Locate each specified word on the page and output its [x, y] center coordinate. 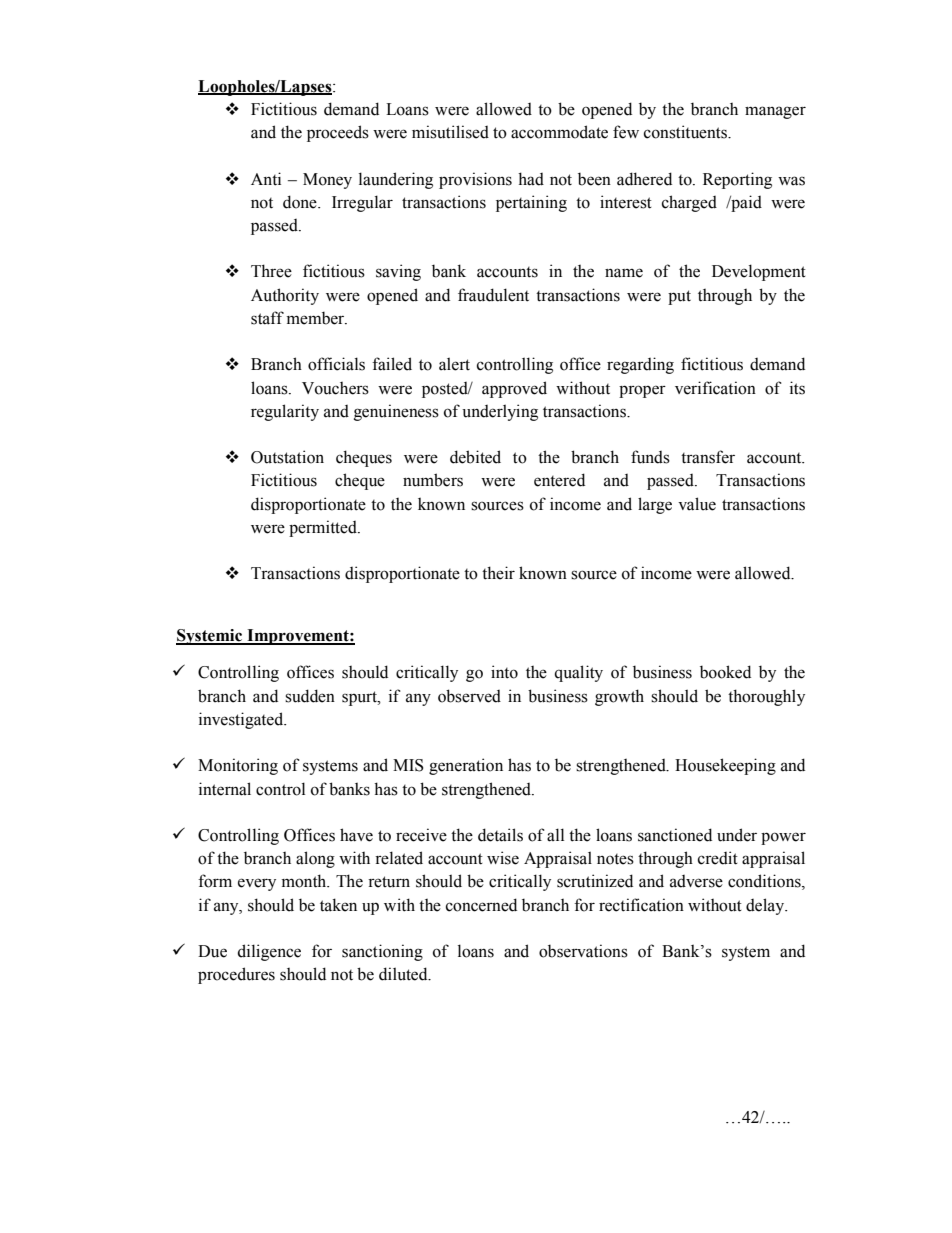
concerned [481, 905]
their [498, 573]
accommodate [559, 132]
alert [454, 364]
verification [715, 388]
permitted [324, 528]
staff [267, 318]
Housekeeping [725, 766]
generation [466, 766]
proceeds [338, 133]
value [697, 504]
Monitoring [238, 766]
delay [766, 906]
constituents [686, 132]
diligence [269, 952]
